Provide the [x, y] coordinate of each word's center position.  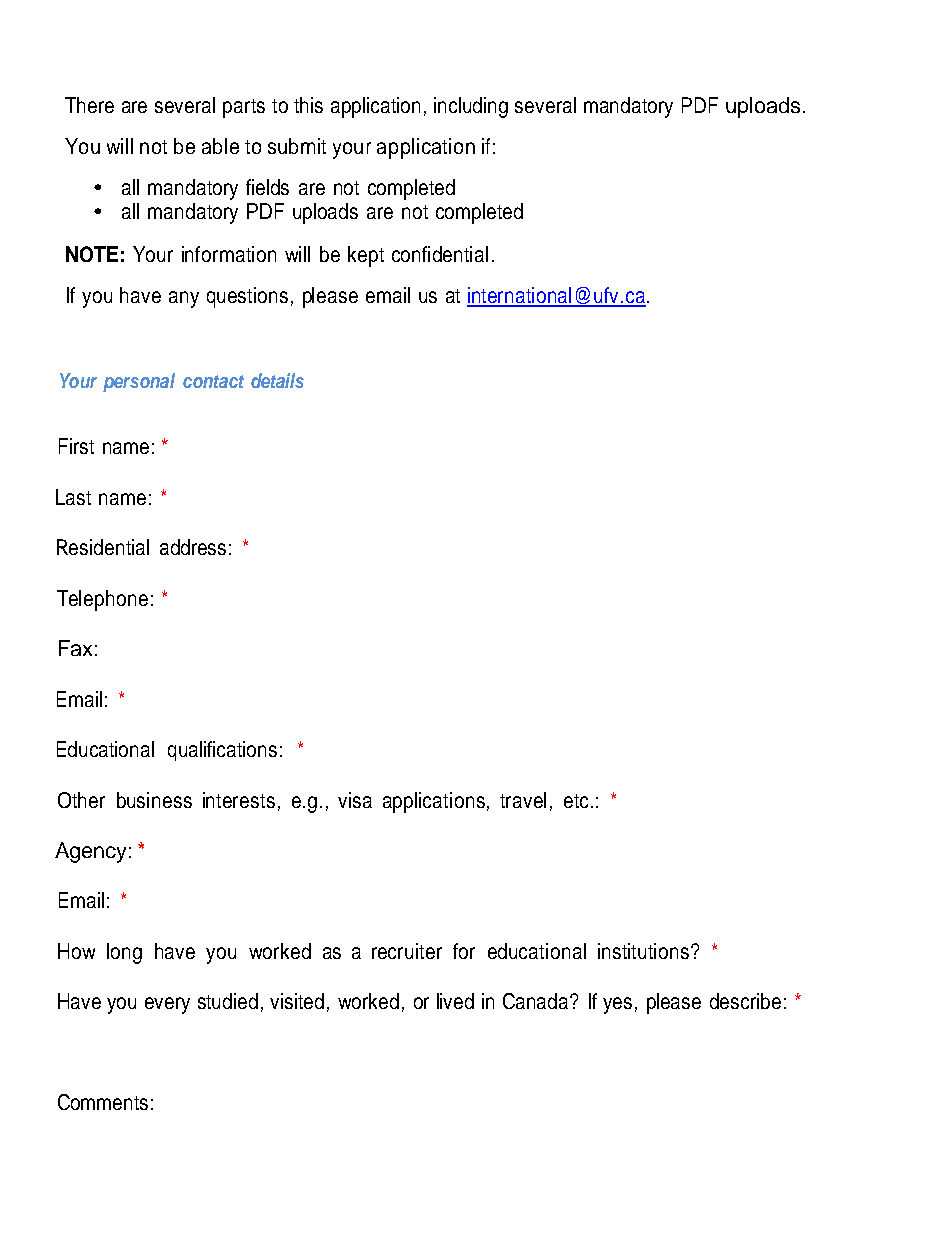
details [277, 380]
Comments [103, 1102]
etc [576, 801]
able [220, 146]
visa [355, 800]
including [471, 107]
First [76, 446]
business [154, 800]
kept [366, 256]
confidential [440, 254]
